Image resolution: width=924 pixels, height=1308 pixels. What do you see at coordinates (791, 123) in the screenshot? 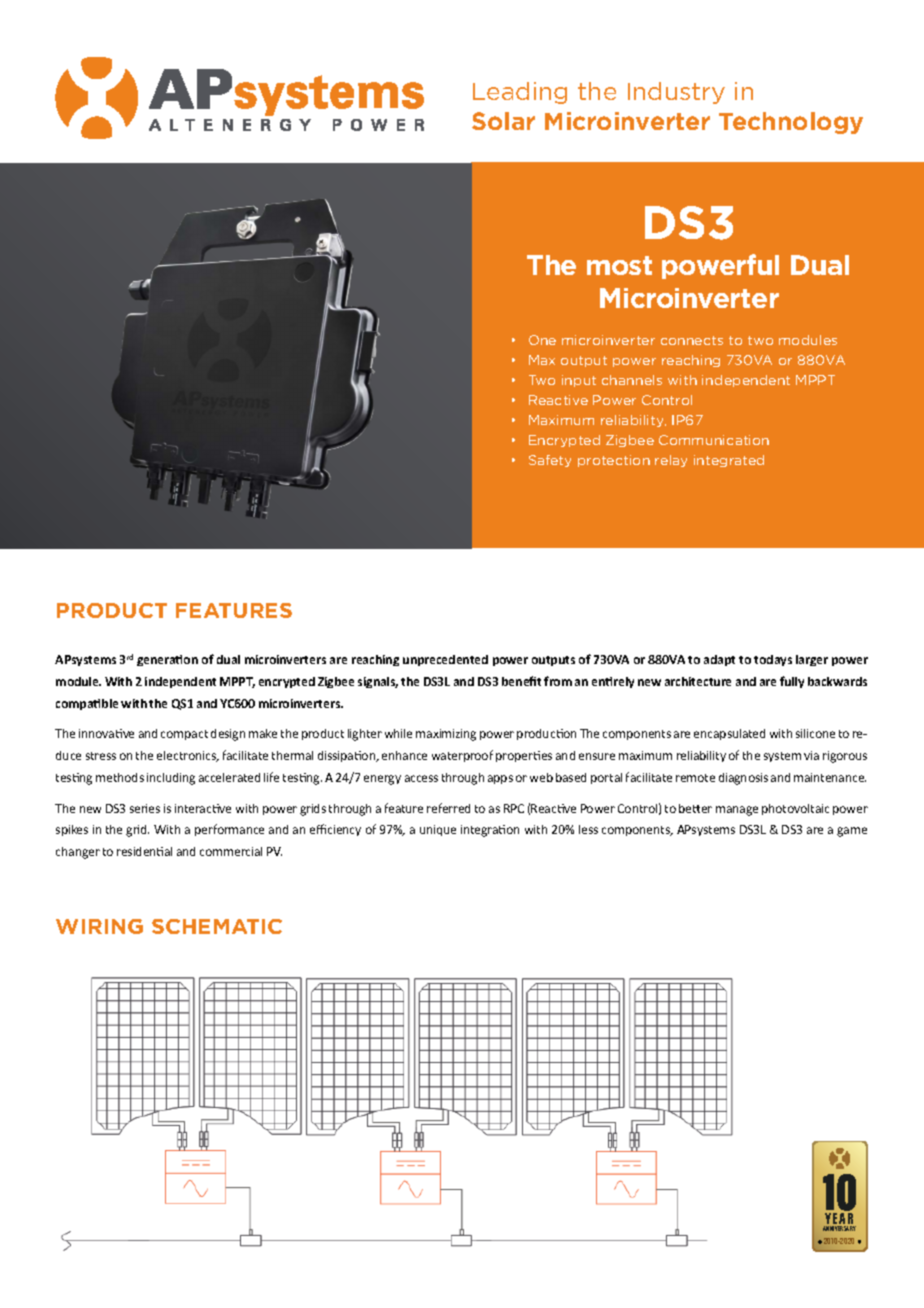
I see `Technology` at bounding box center [791, 123].
